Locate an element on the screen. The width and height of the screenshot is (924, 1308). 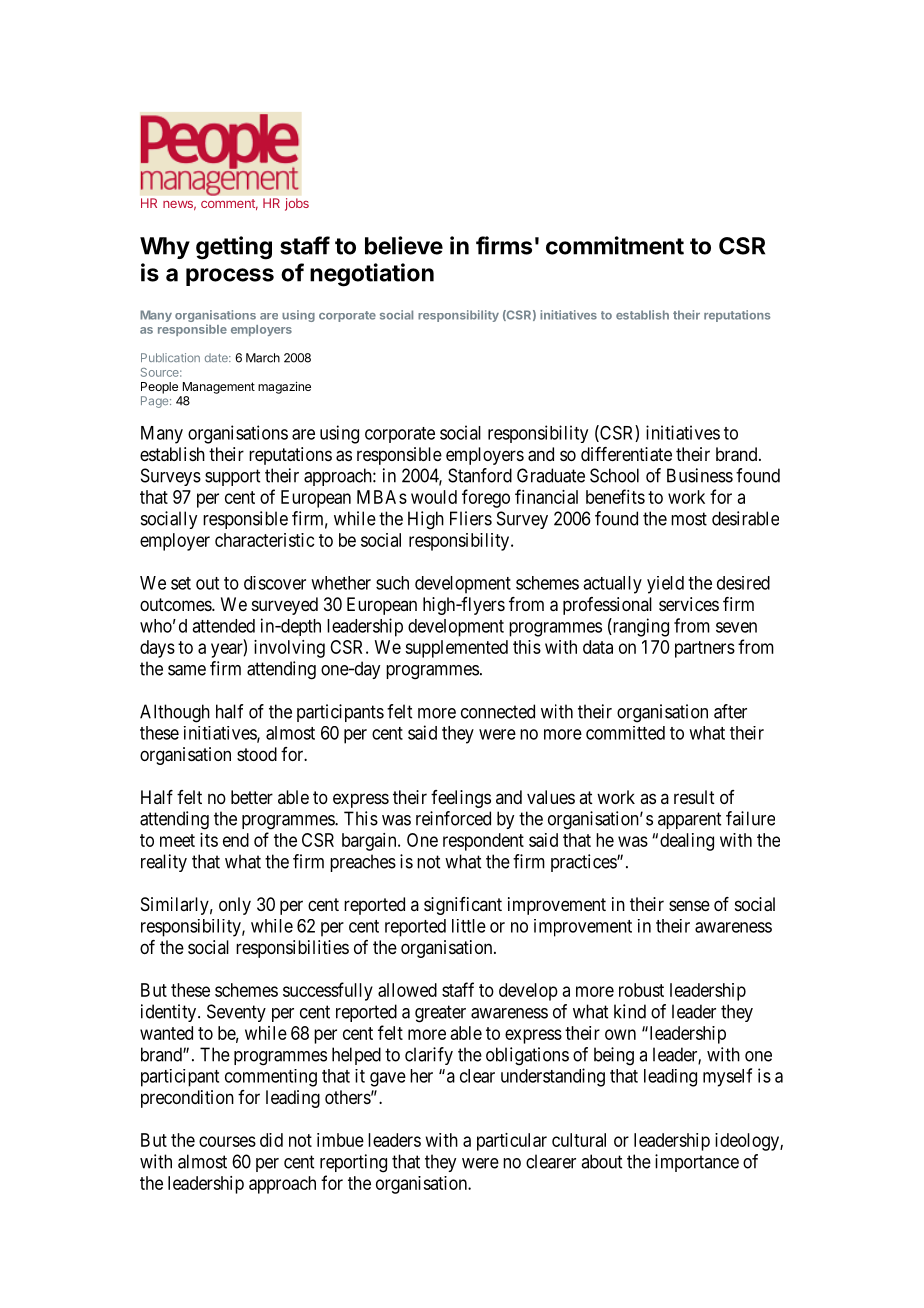
importance is located at coordinates (697, 1163).
